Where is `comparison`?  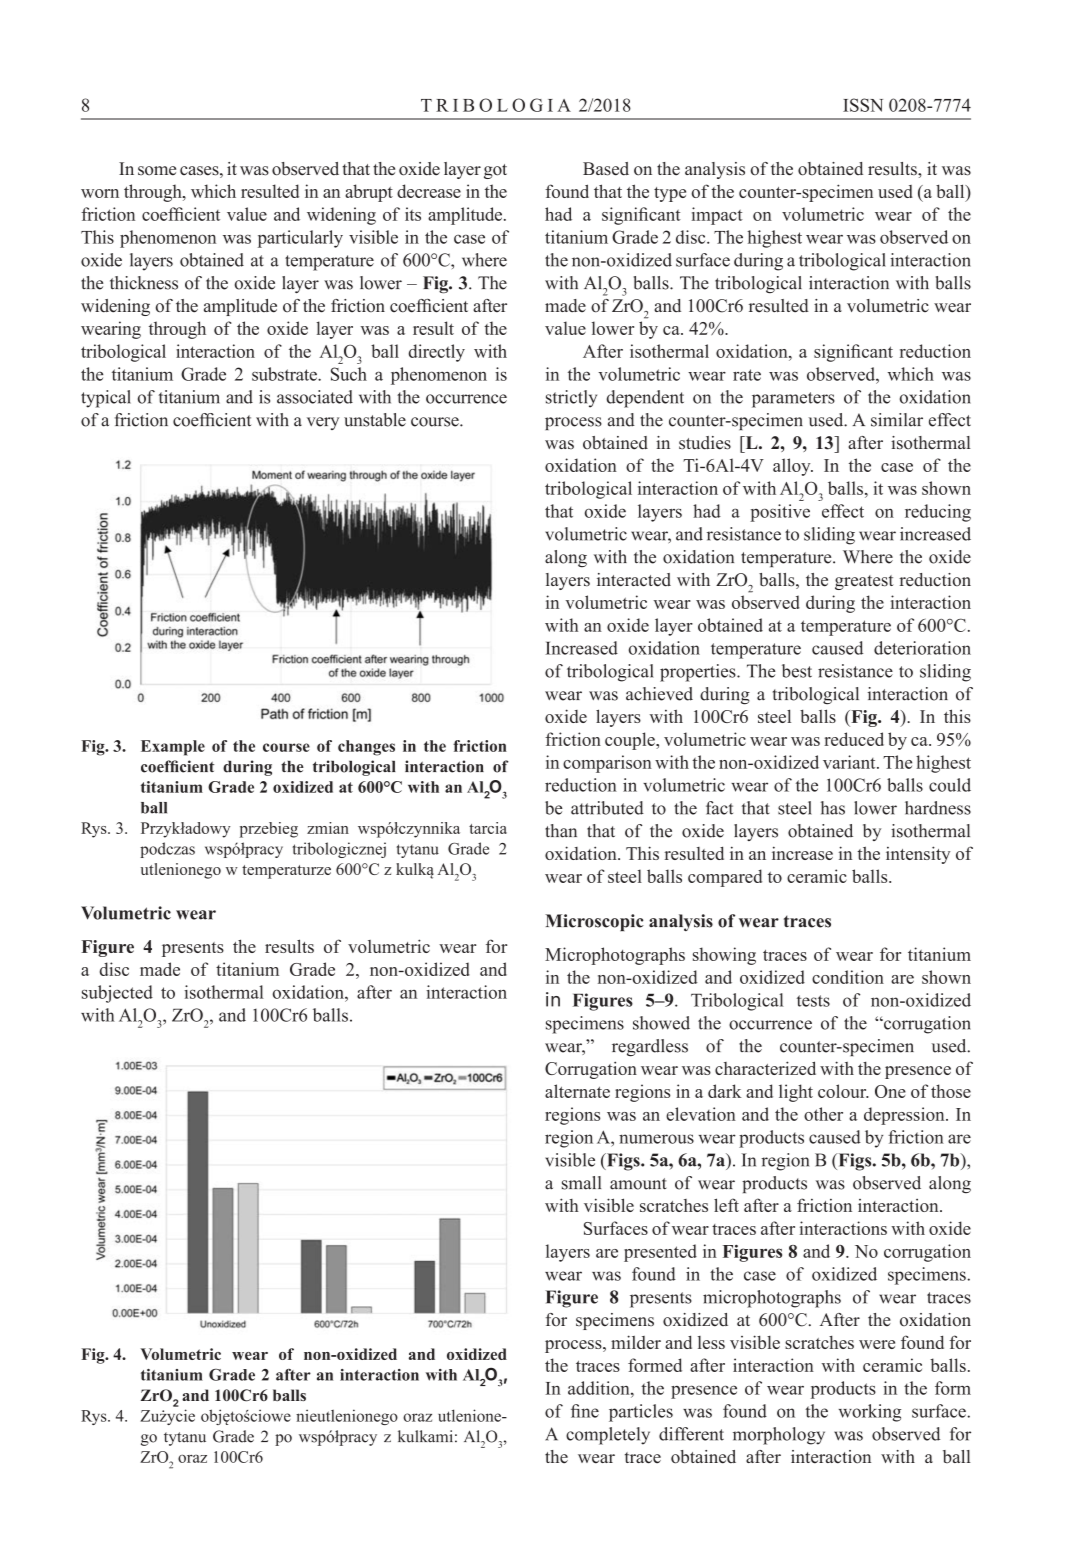
comparison is located at coordinates (607, 764).
